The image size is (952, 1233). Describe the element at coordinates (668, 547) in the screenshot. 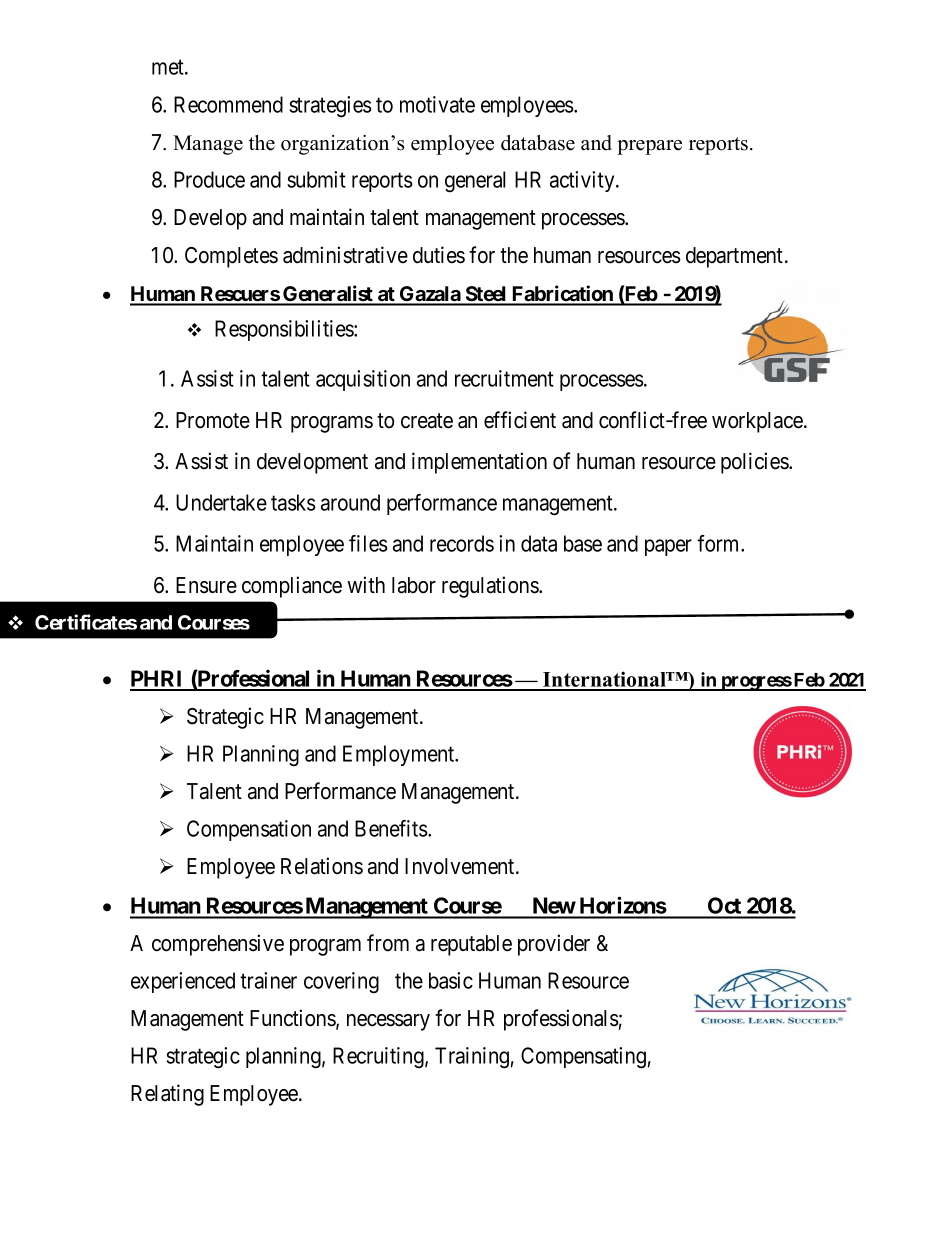

I see `paper` at that location.
